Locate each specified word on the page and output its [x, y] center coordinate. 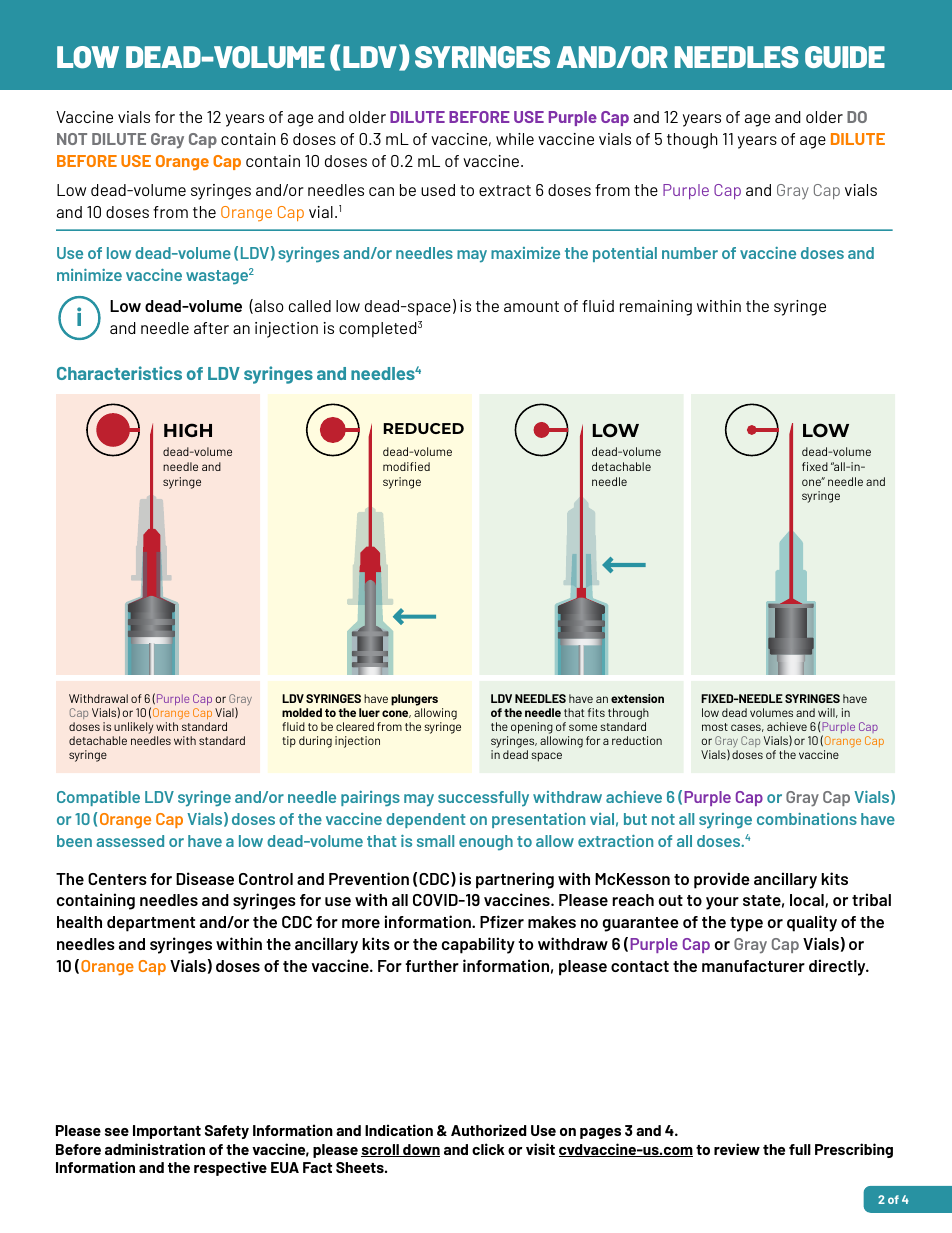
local [808, 901]
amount [531, 306]
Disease [205, 878]
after [211, 328]
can [381, 191]
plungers [414, 701]
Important [167, 1132]
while [515, 139]
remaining [656, 308]
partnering [515, 880]
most [715, 727]
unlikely [134, 729]
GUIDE [845, 57]
